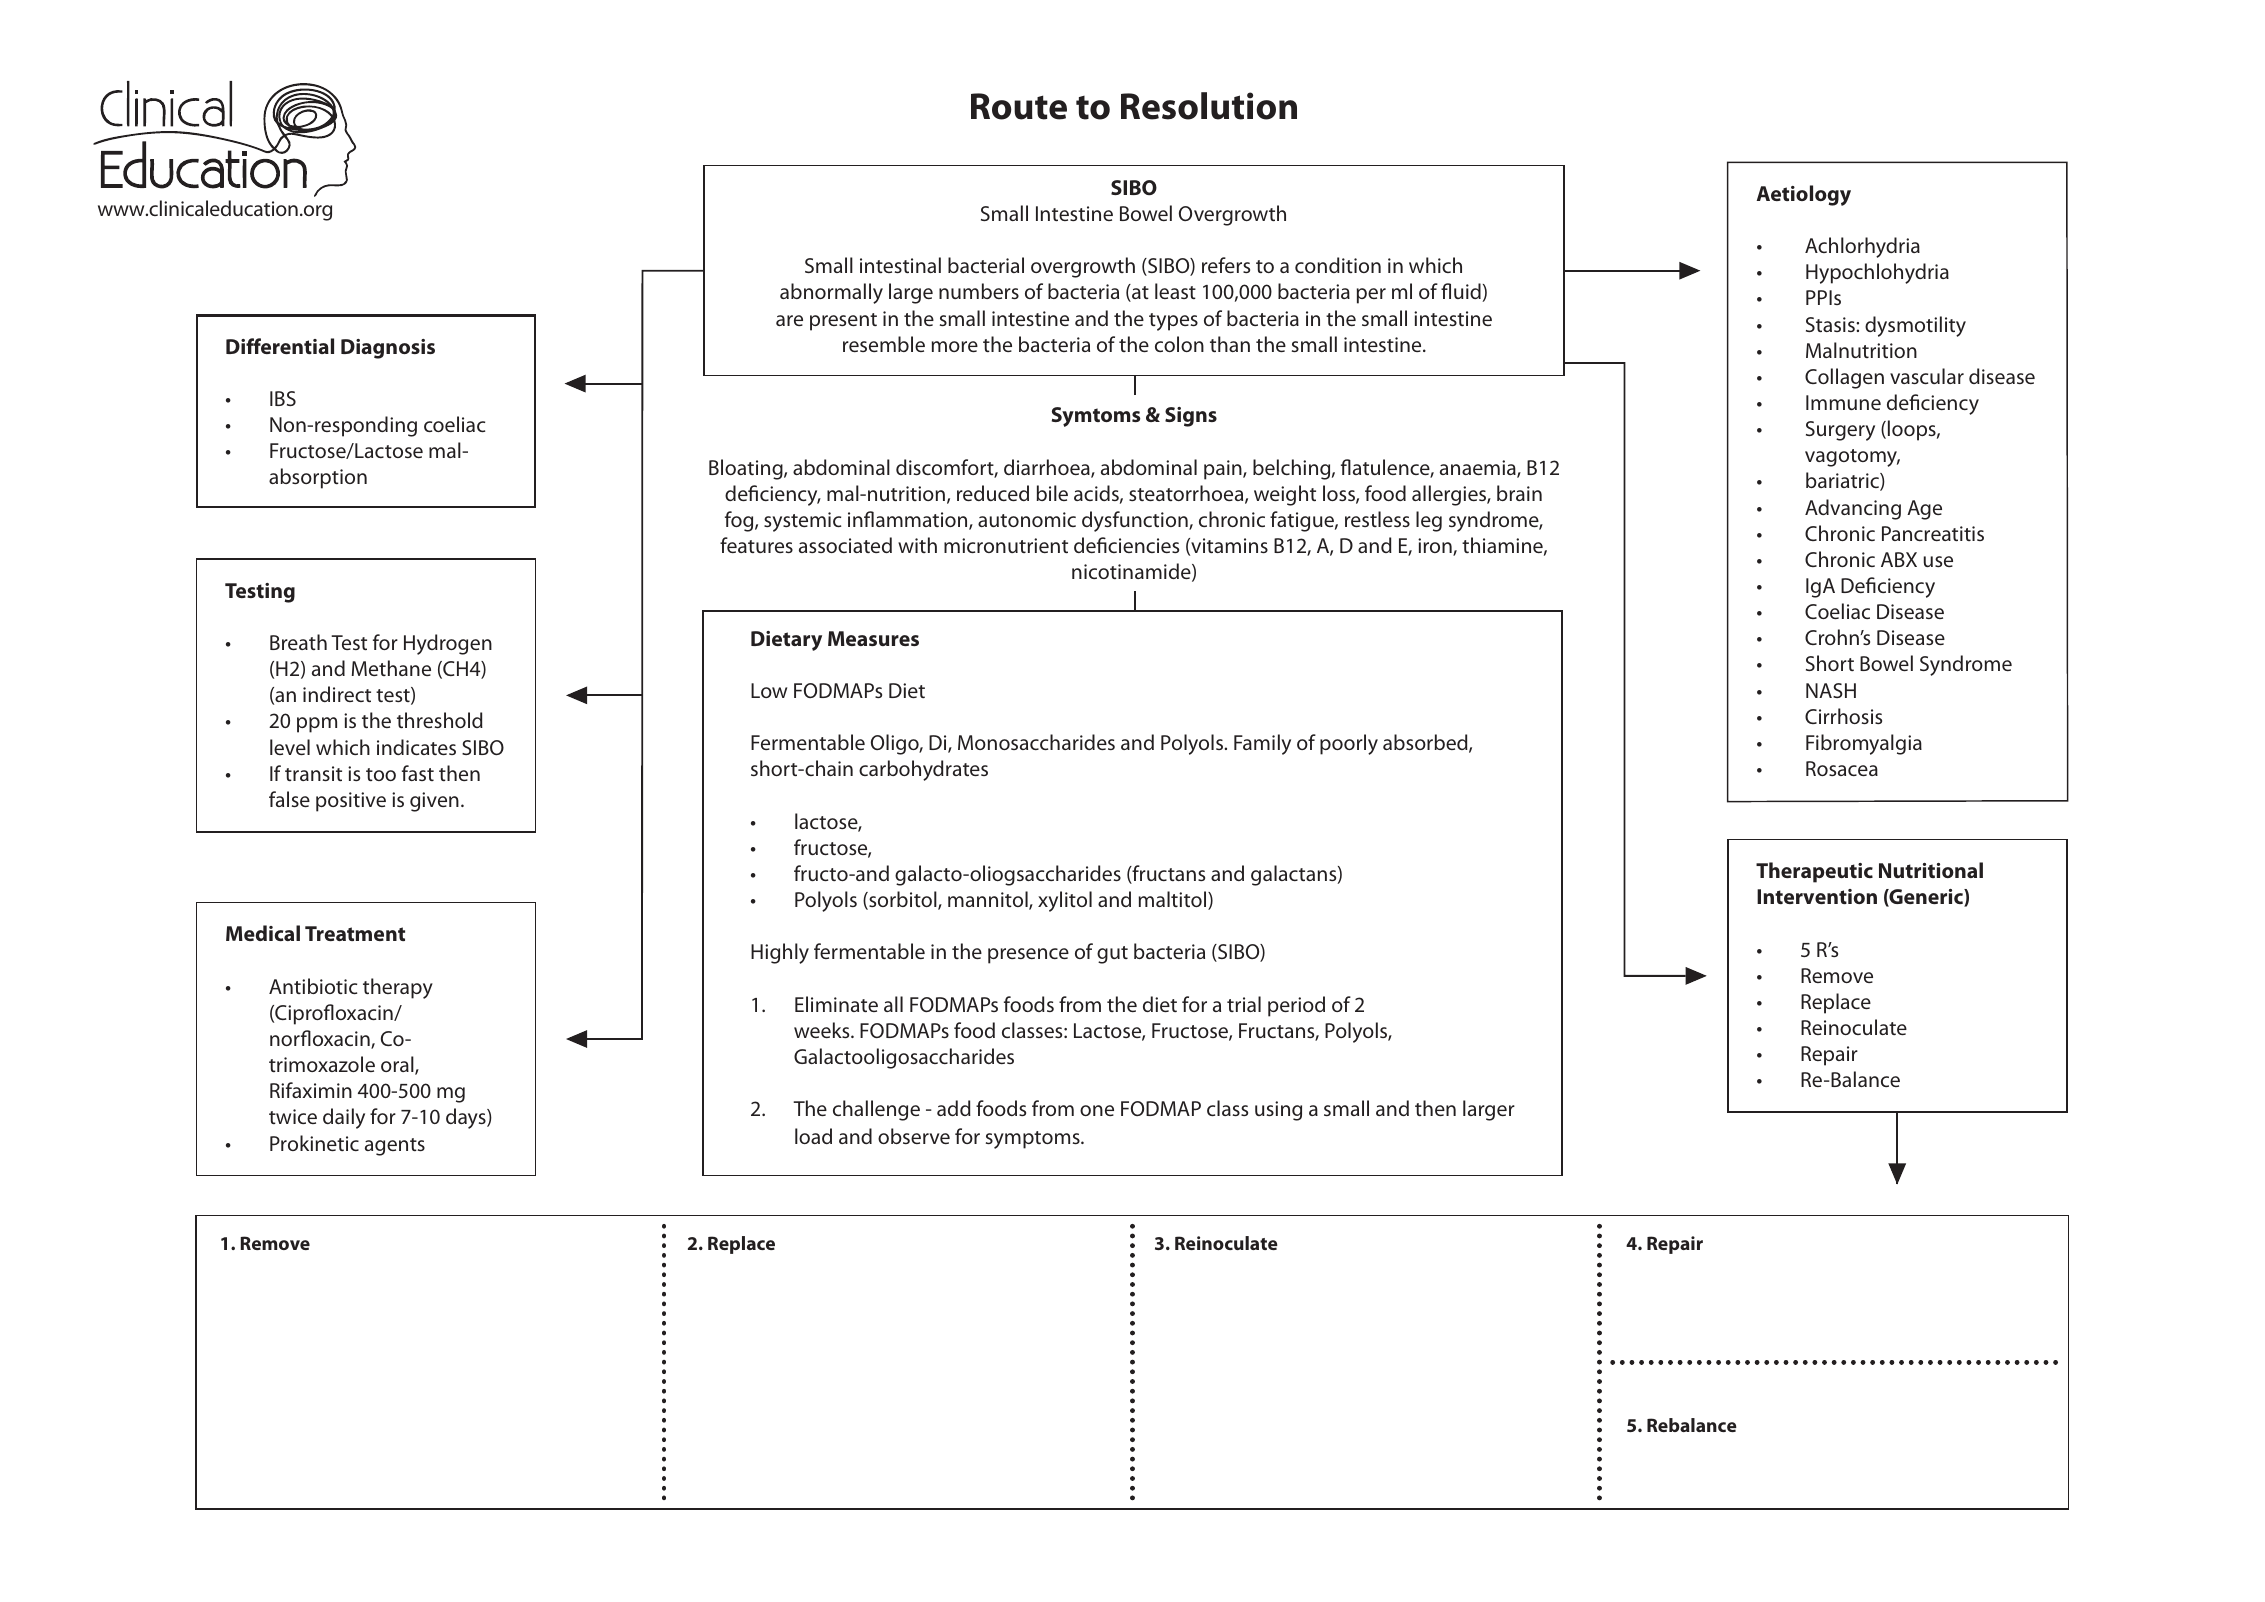 The image size is (2265, 1602). What do you see at coordinates (1803, 195) in the page?
I see `Aetiology` at bounding box center [1803, 195].
